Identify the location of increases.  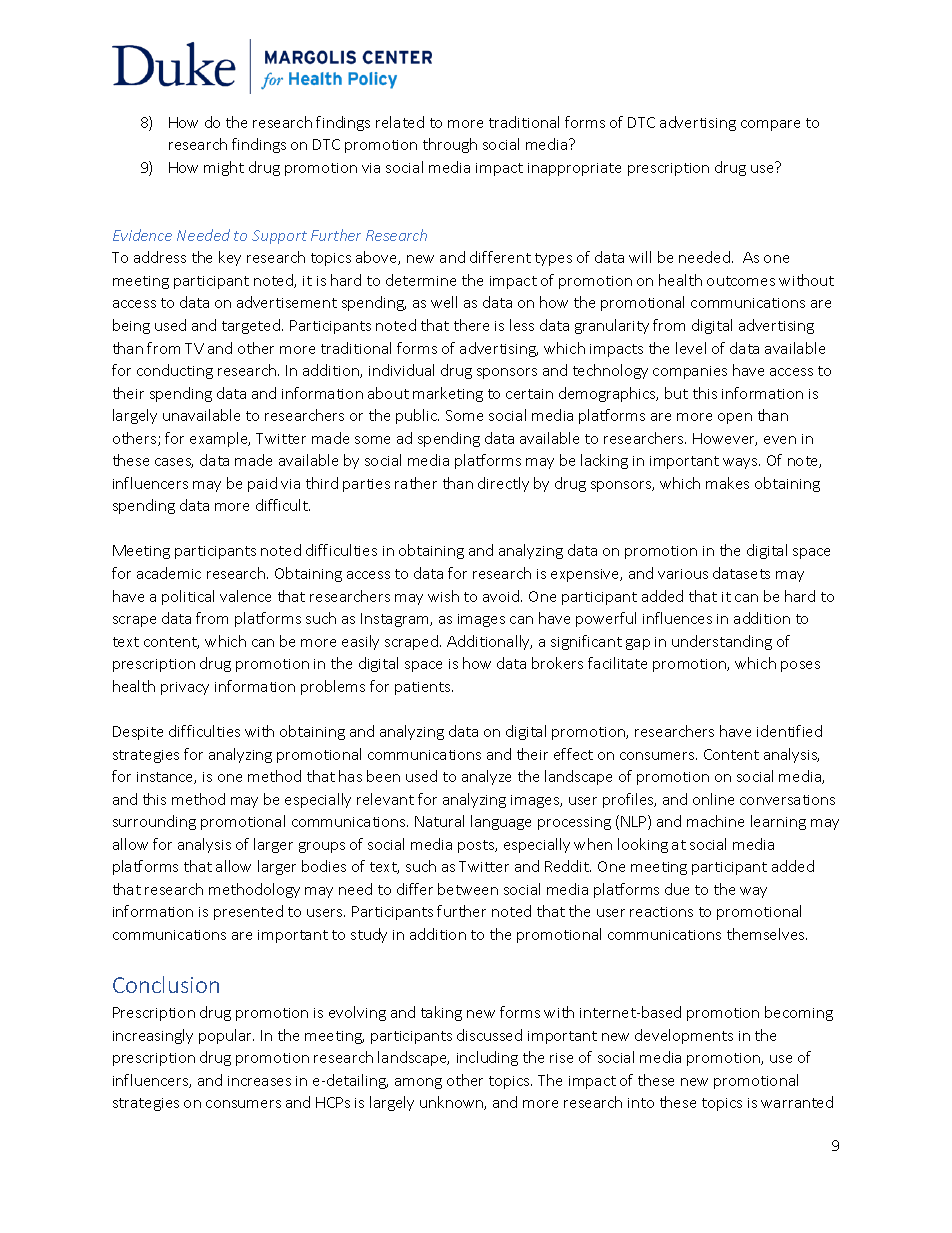
(259, 1081).
